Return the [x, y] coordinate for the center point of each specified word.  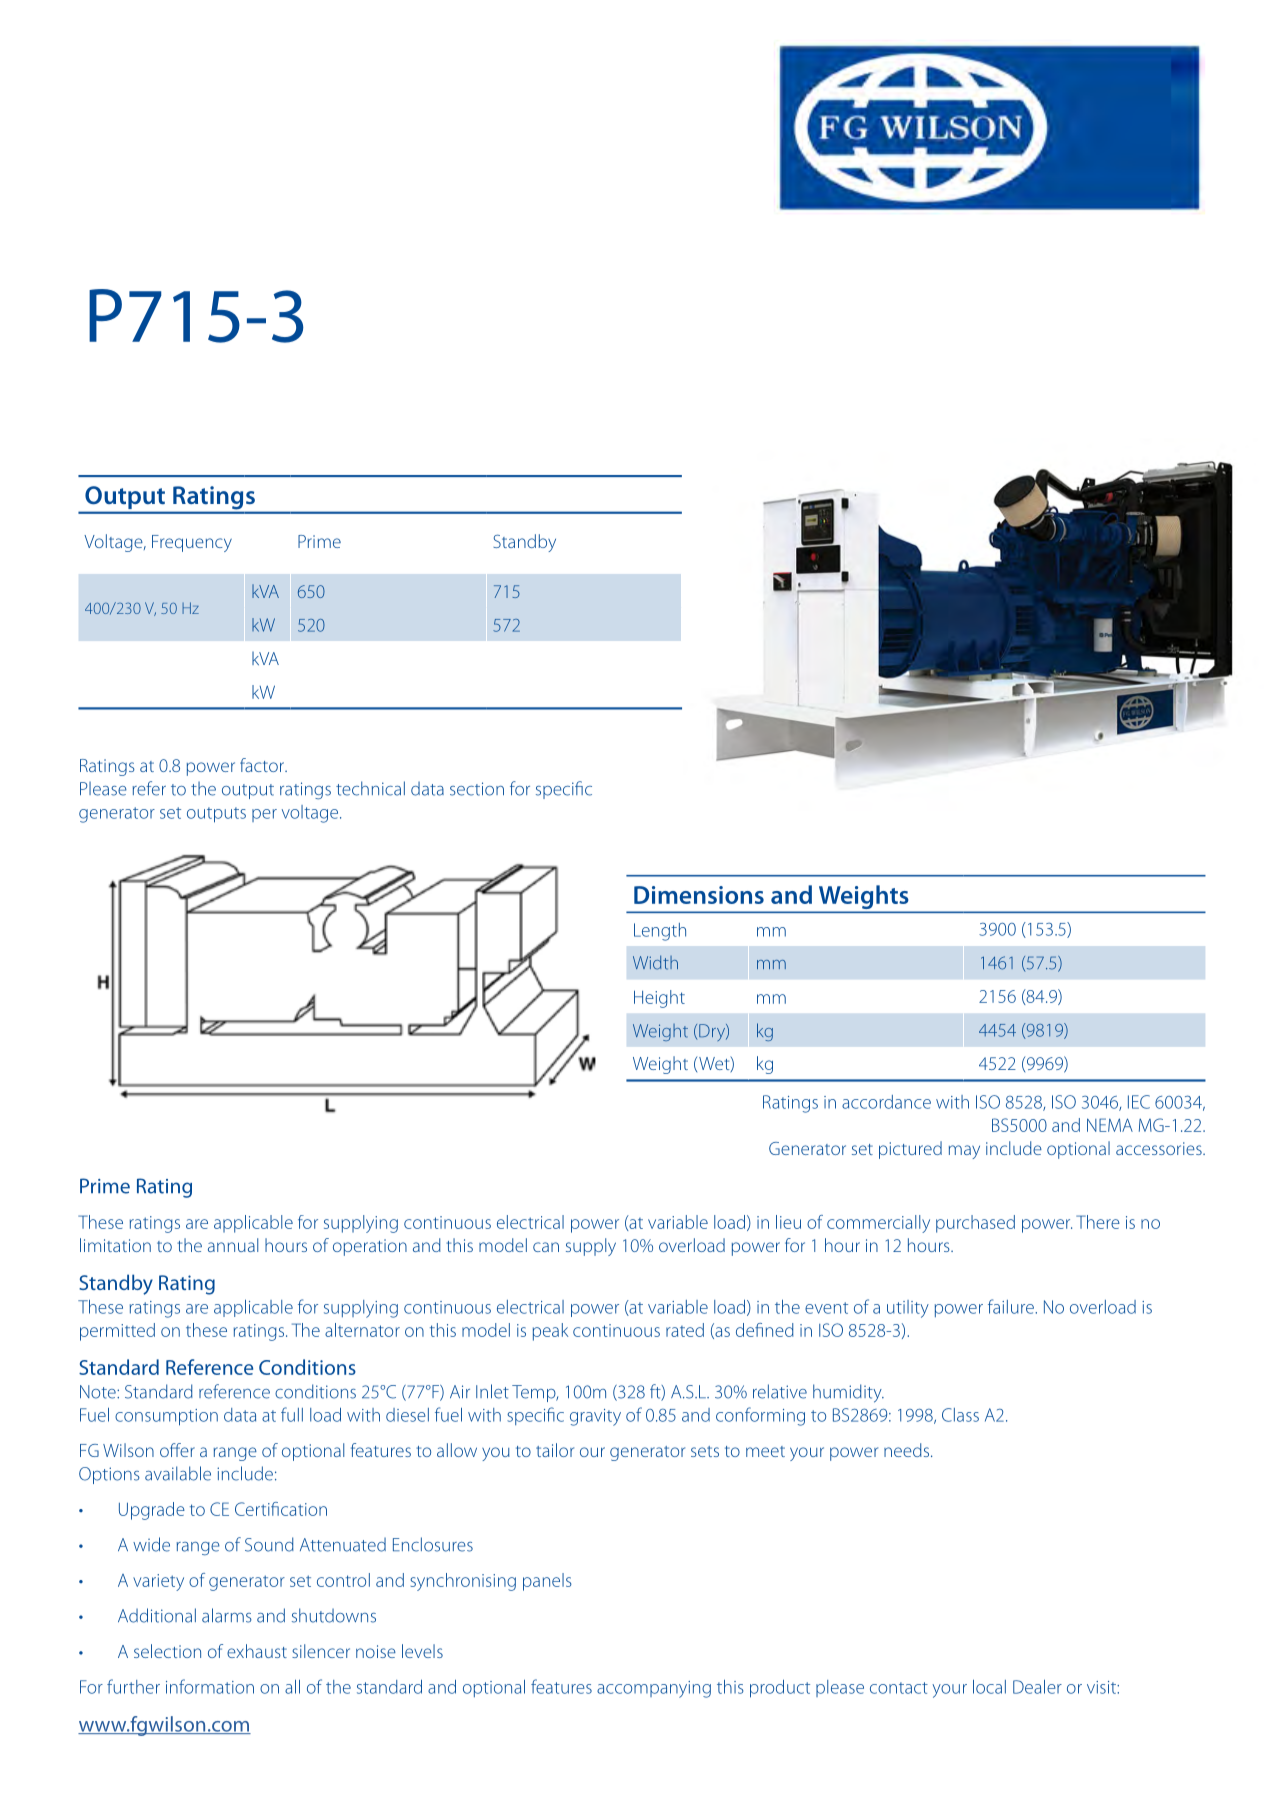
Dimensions [699, 895]
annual [233, 1245]
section [477, 789]
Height [659, 999]
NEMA [1110, 1125]
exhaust [257, 1651]
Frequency [192, 543]
